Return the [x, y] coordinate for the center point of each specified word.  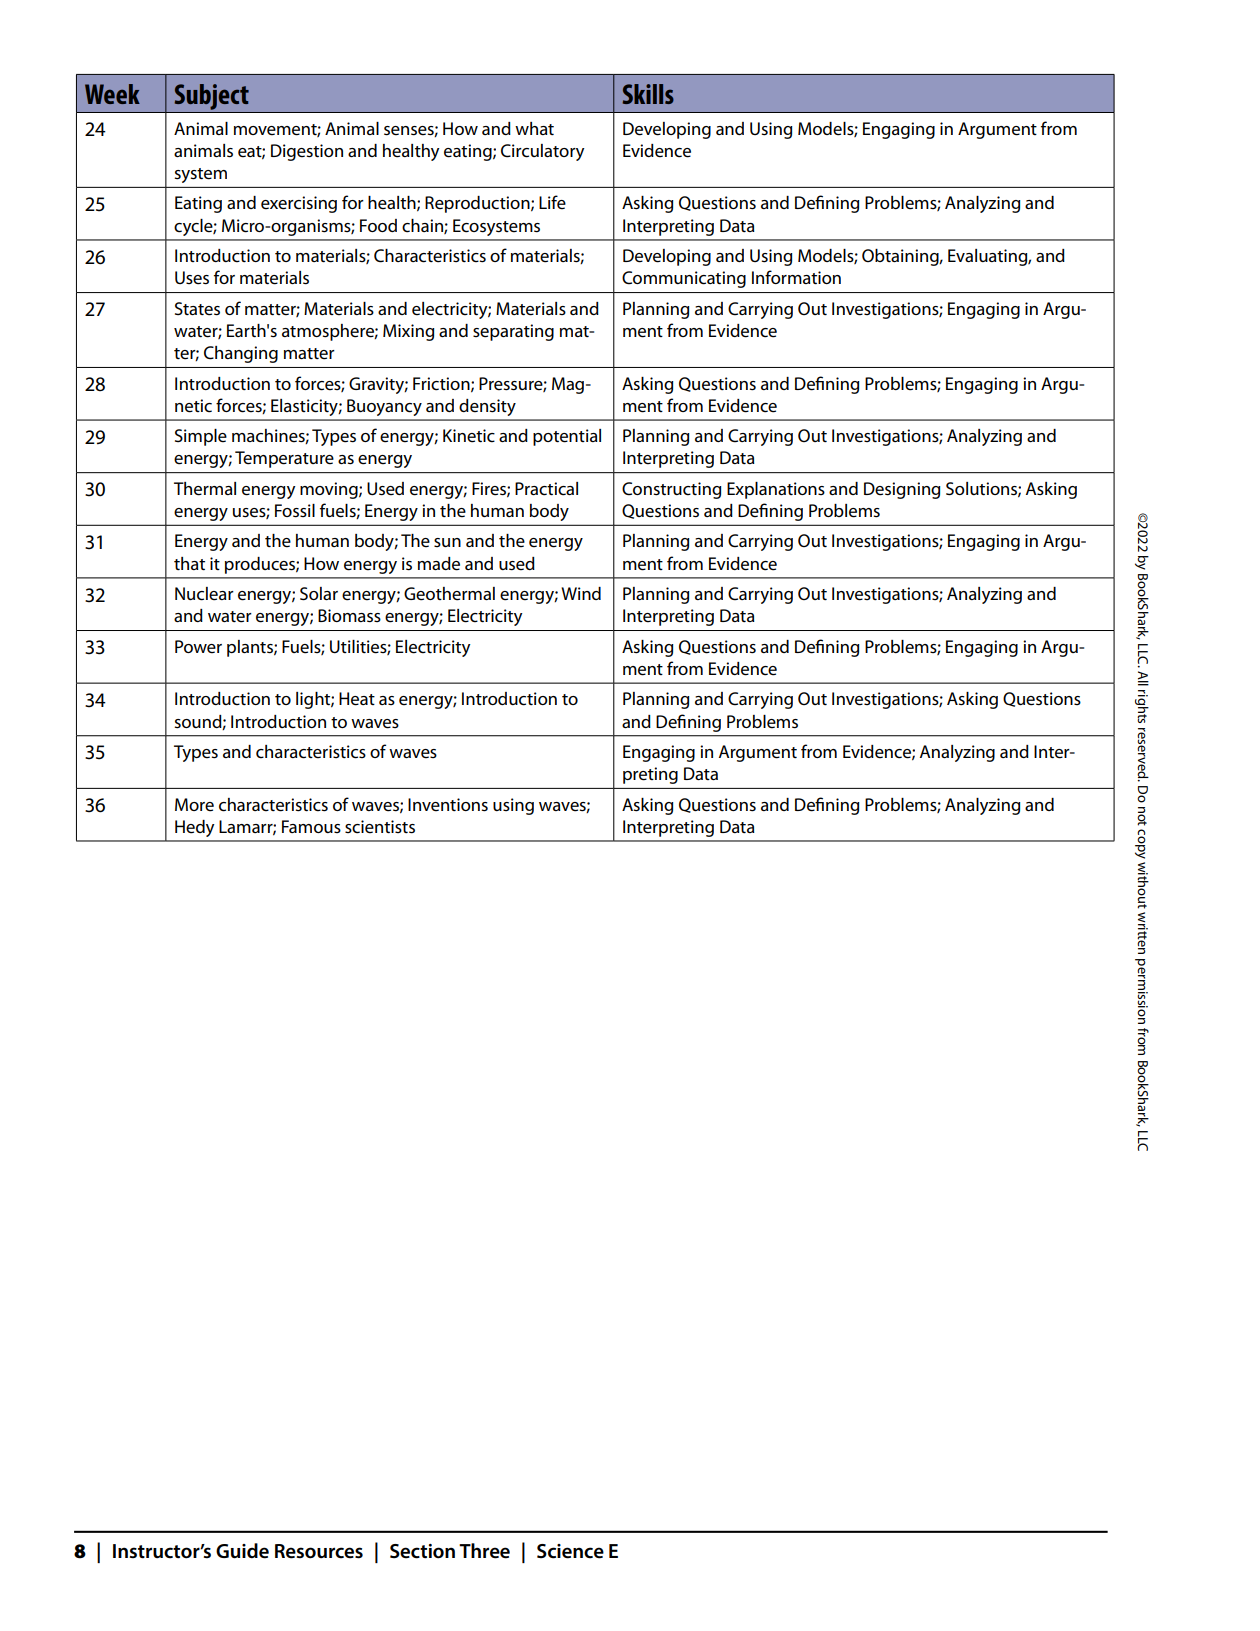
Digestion [307, 152]
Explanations [776, 490]
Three [484, 1551]
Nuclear [204, 594]
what [534, 128]
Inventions [448, 805]
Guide [242, 1551]
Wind [581, 593]
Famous [311, 826]
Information [796, 277]
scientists [380, 827]
